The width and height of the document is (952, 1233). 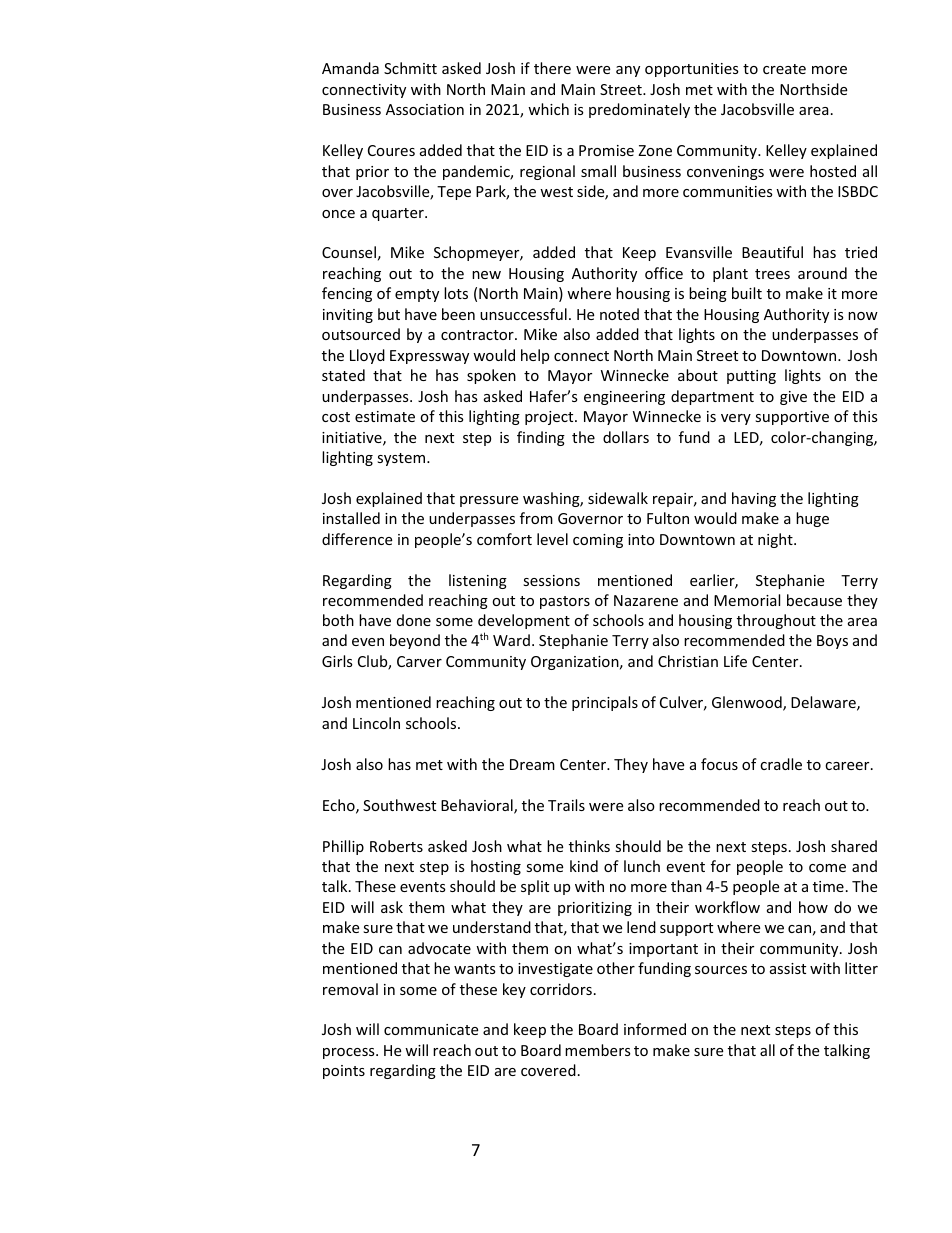 What do you see at coordinates (431, 1029) in the document?
I see `communicate` at bounding box center [431, 1029].
